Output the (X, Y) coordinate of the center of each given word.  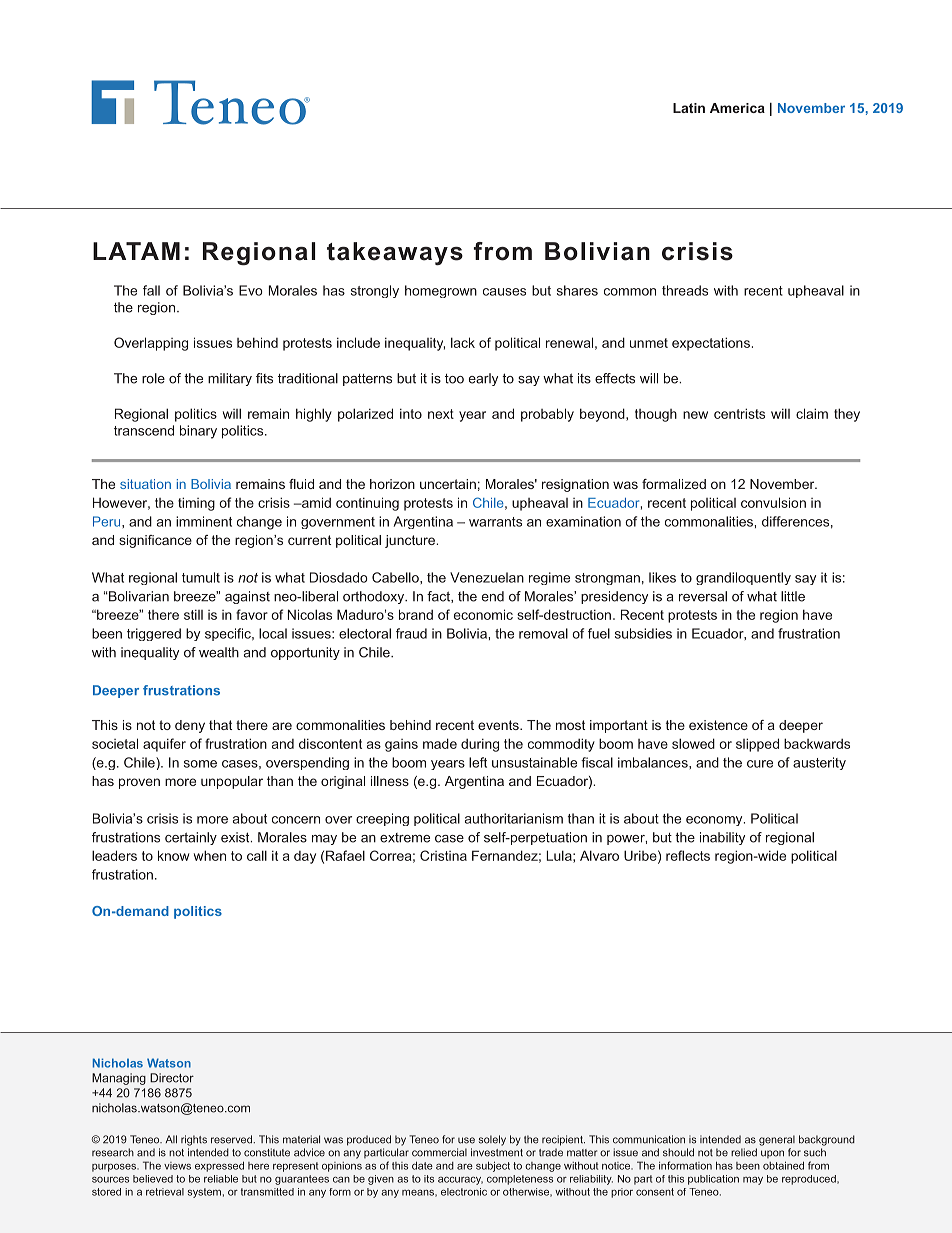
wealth (219, 652)
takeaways (395, 253)
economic (483, 614)
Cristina (443, 855)
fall (151, 290)
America (737, 108)
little (793, 596)
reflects (688, 855)
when (210, 855)
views (177, 1166)
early (483, 379)
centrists (739, 413)
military (230, 379)
